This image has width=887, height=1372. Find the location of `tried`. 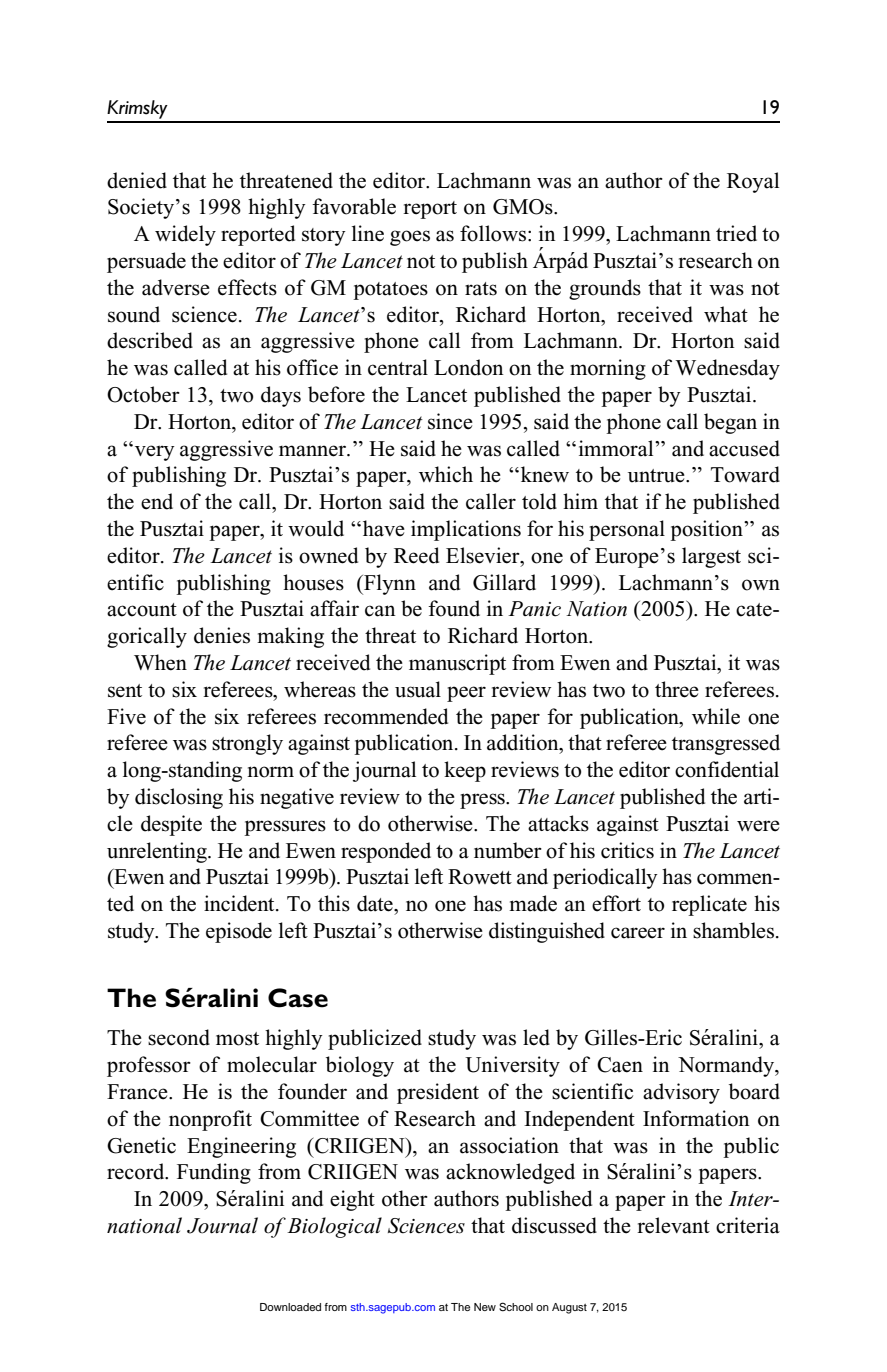

tried is located at coordinates (736, 233).
